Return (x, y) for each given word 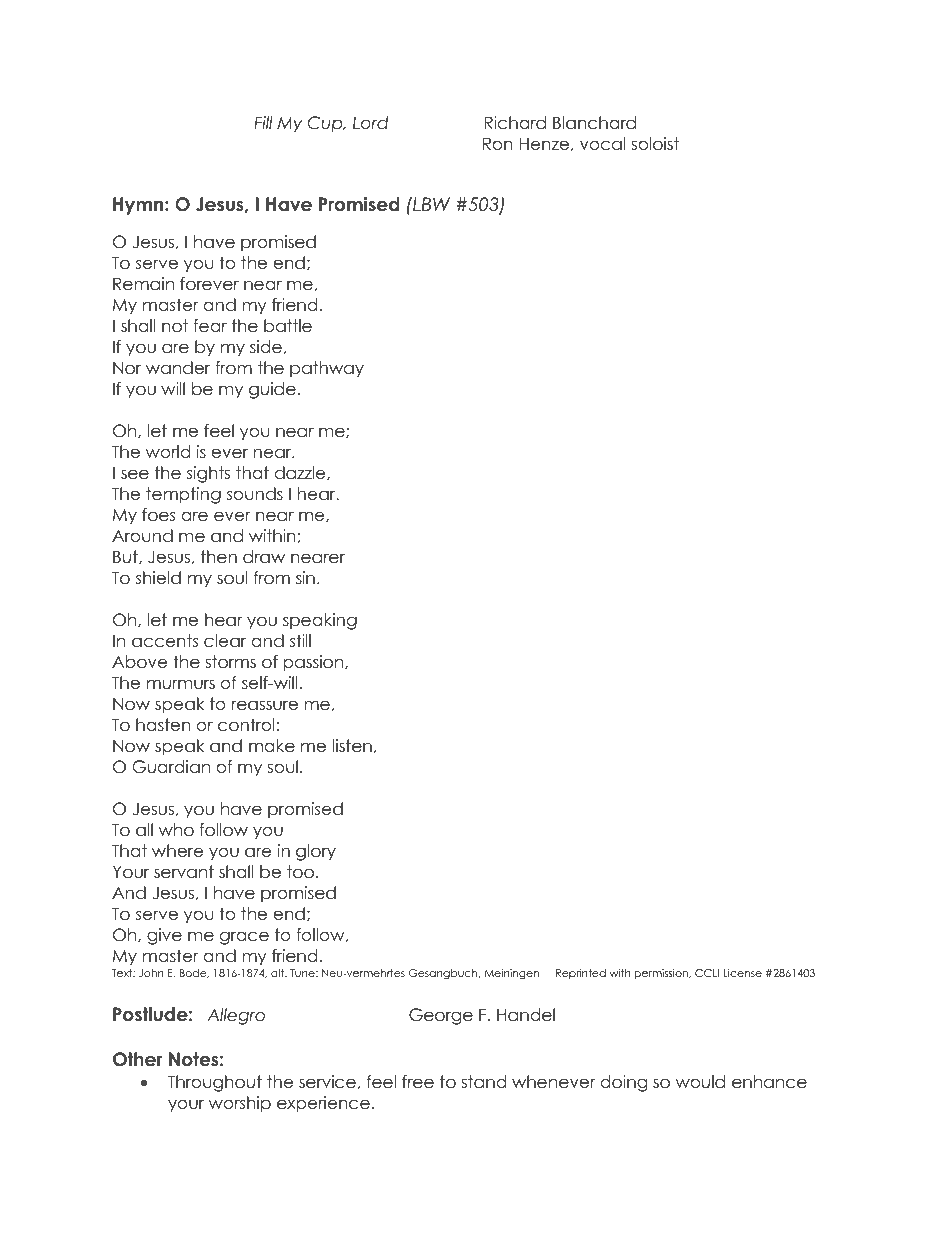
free (418, 1082)
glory (316, 852)
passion (315, 663)
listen (352, 746)
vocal (602, 144)
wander (178, 368)
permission (663, 974)
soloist (655, 144)
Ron (498, 144)
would (700, 1082)
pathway (327, 369)
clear (225, 641)
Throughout (215, 1083)
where (177, 851)
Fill (263, 122)
